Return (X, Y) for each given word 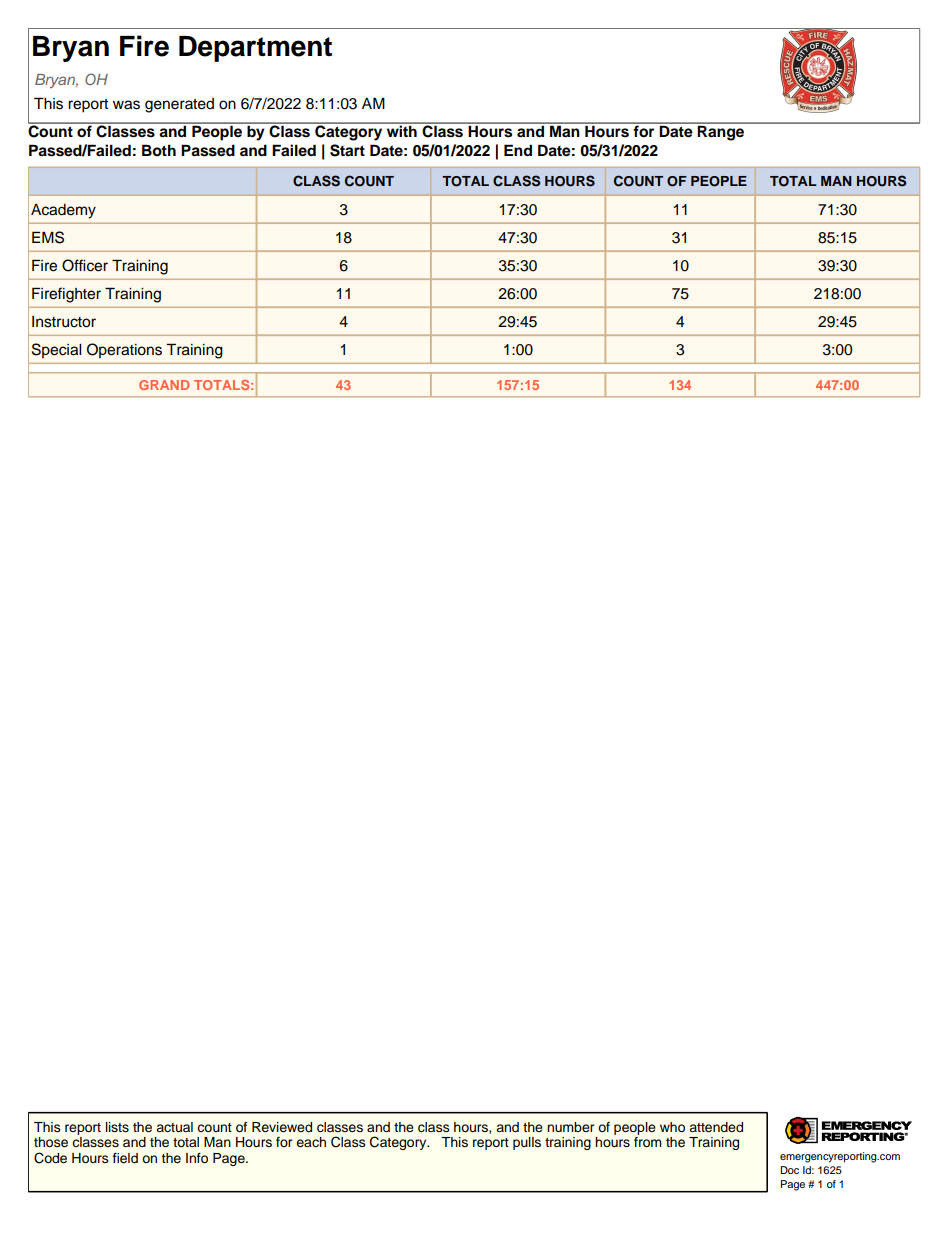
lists (117, 1127)
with (401, 130)
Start (347, 150)
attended (716, 1127)
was (126, 105)
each (311, 1142)
